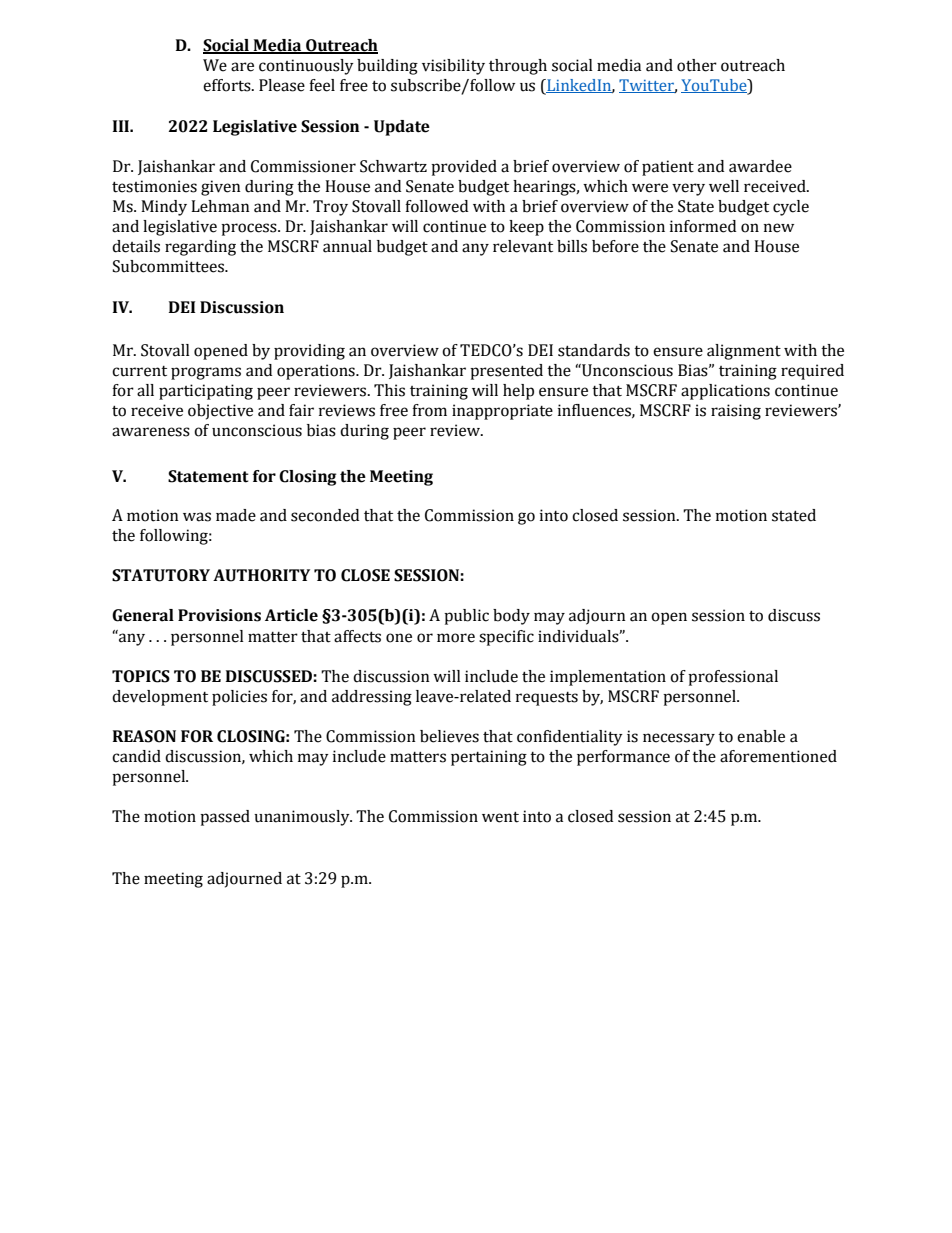 This screenshot has height=1233, width=952. Describe the element at coordinates (225, 818) in the screenshot. I see `passed` at that location.
